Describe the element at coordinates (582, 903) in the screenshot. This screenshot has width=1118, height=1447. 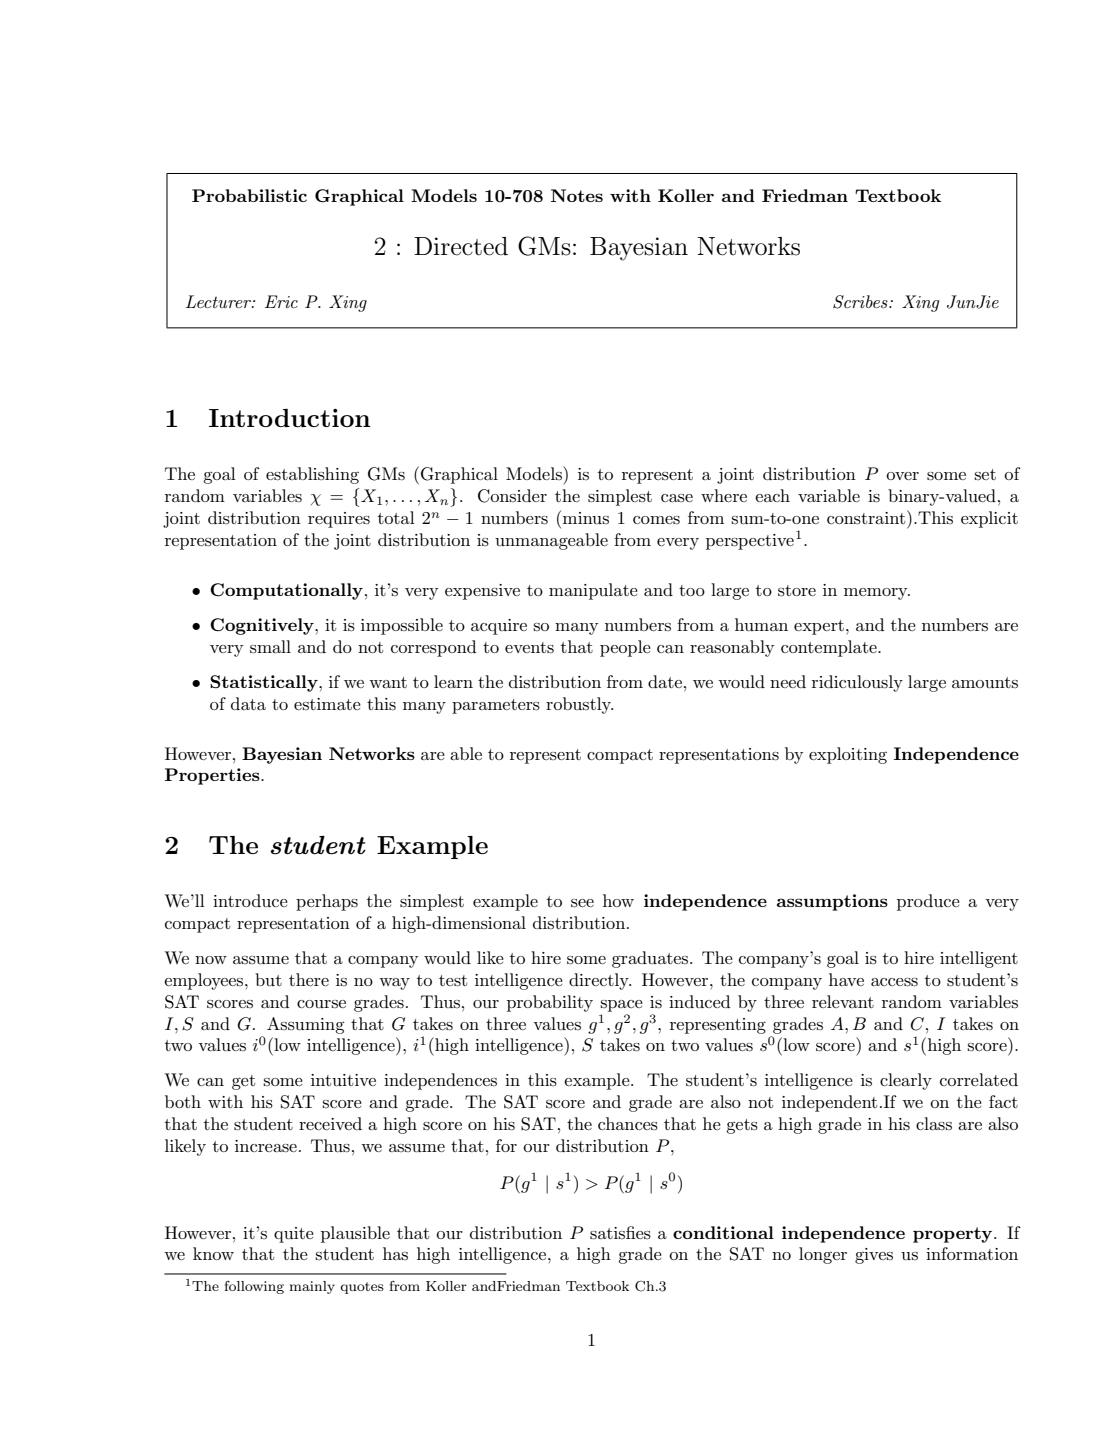
I see `see` at that location.
